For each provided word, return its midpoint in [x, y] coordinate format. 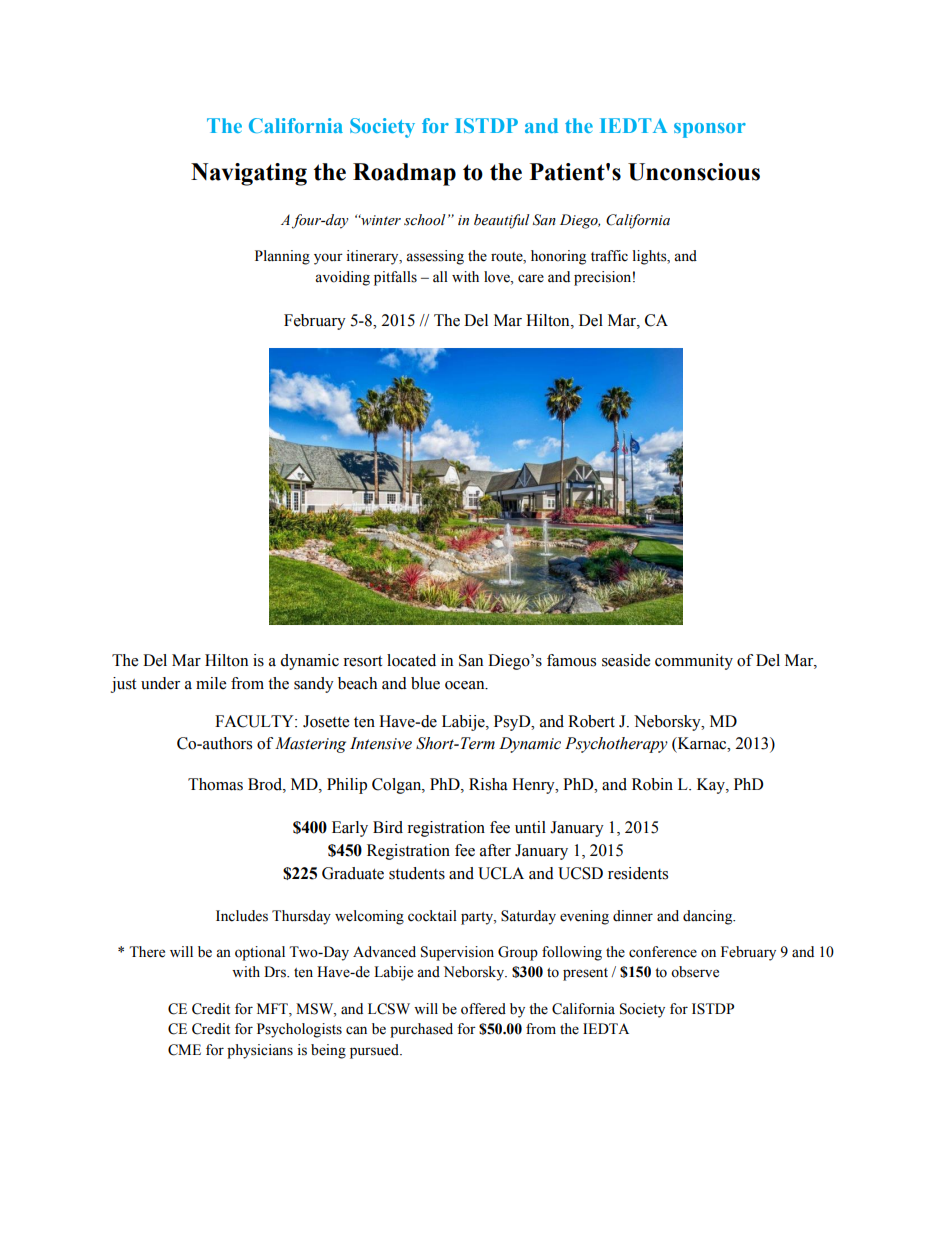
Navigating [249, 174]
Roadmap [404, 174]
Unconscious [694, 172]
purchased [421, 1030]
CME [184, 1050]
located [411, 660]
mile [211, 683]
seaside [626, 660]
